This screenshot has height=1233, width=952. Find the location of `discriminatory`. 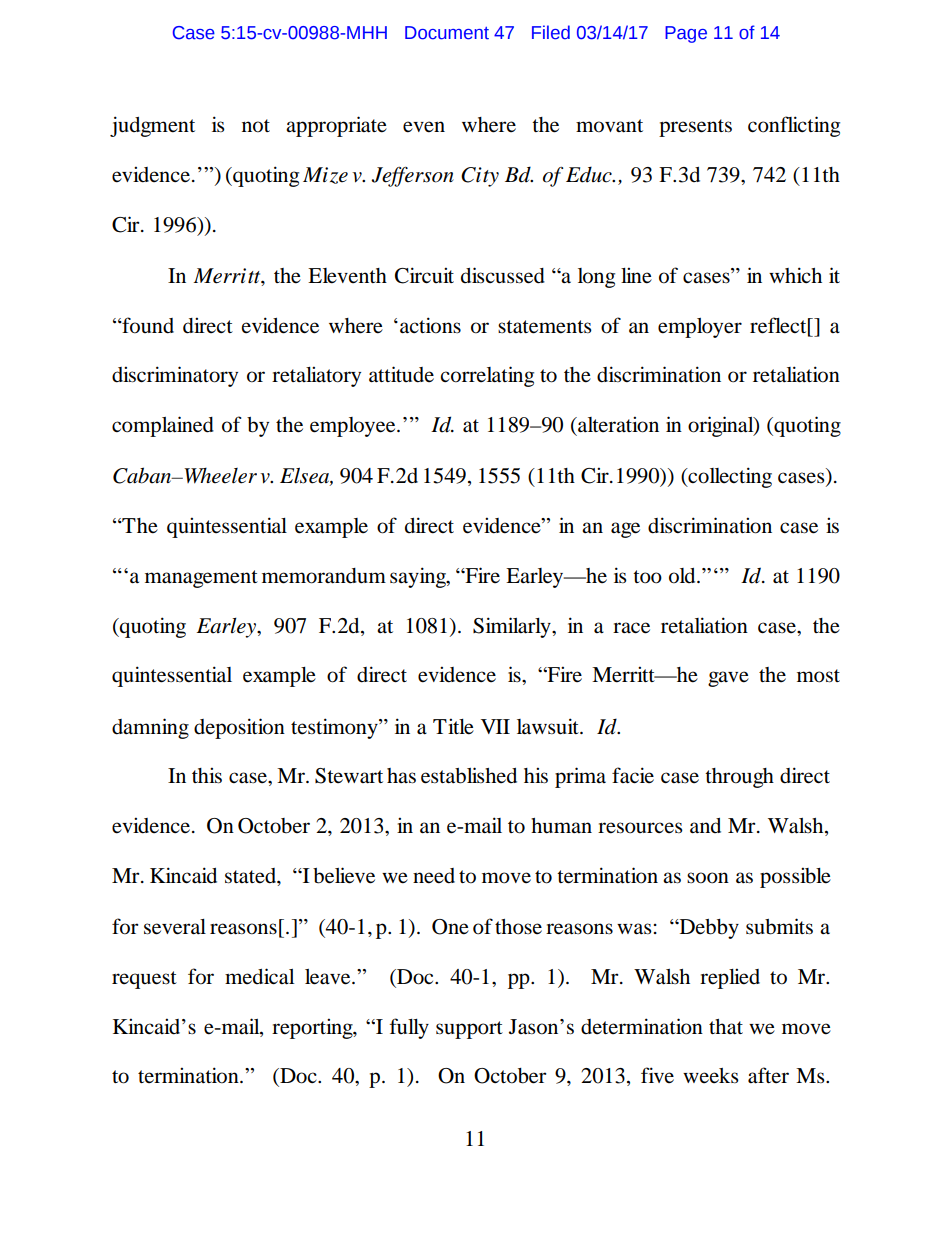

discriminatory is located at coordinates (175, 376).
